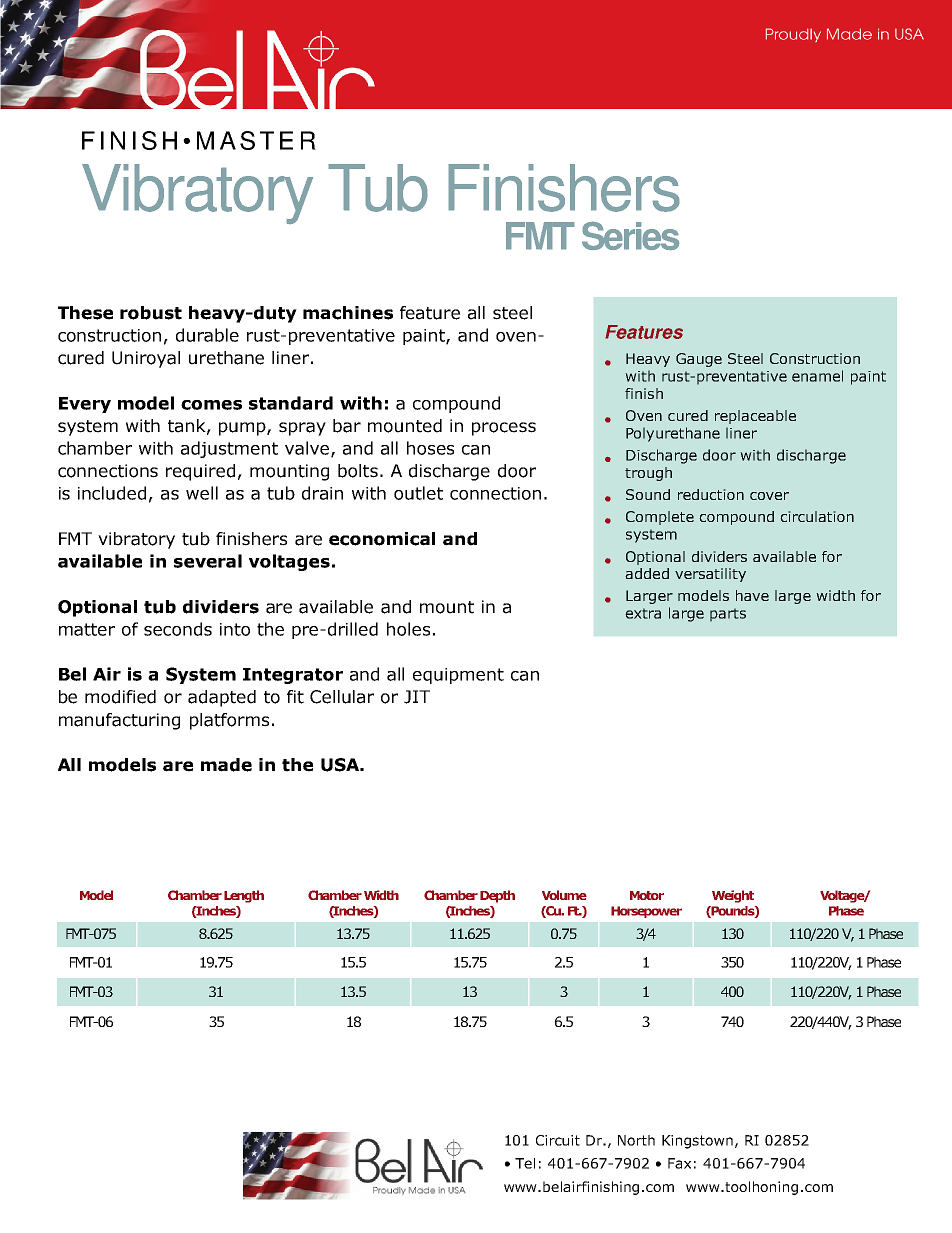 The width and height of the screenshot is (952, 1233). What do you see at coordinates (525, 1163) in the screenshot?
I see `Tel` at bounding box center [525, 1163].
